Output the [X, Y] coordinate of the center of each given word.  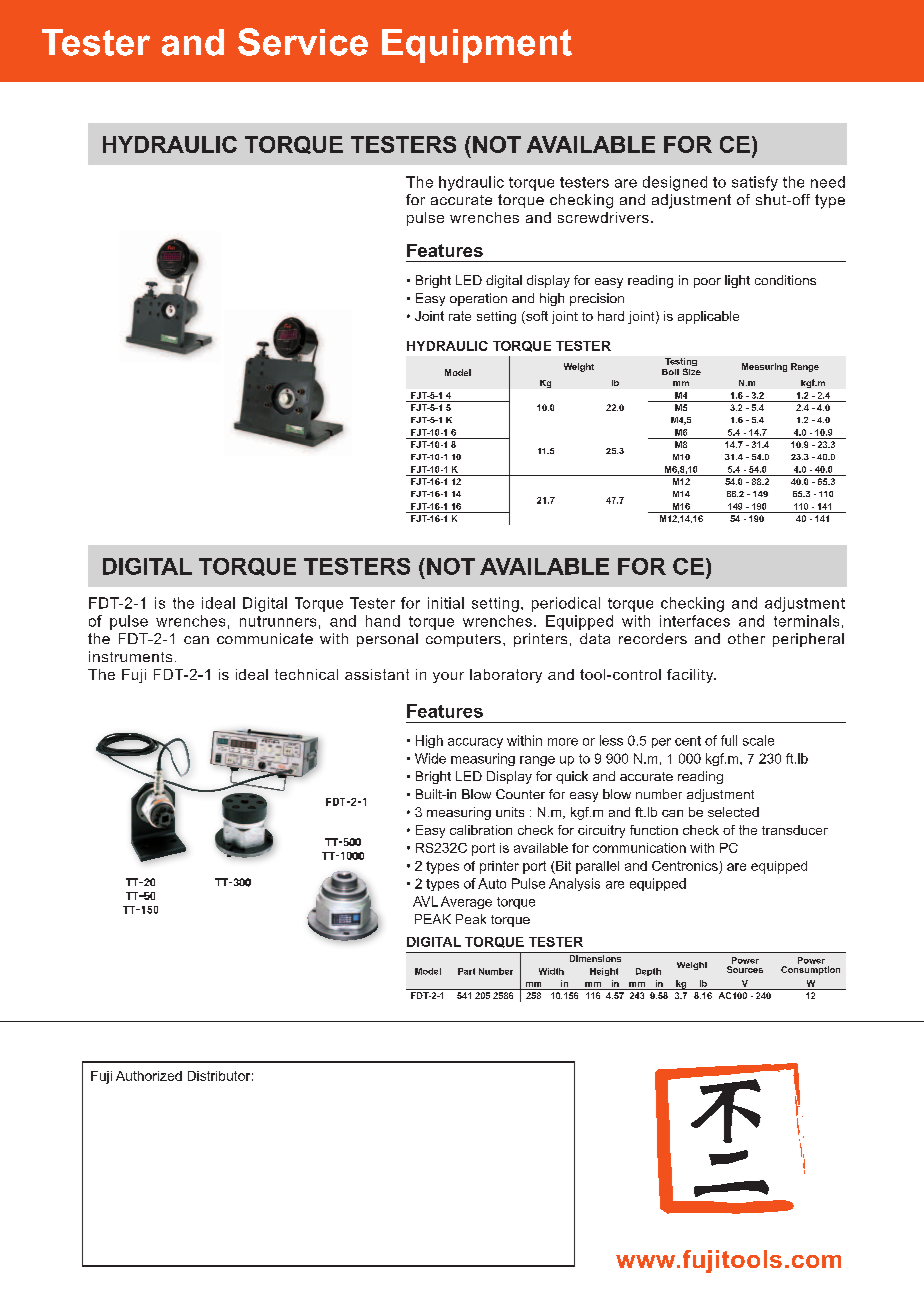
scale [758, 740]
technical [306, 674]
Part [466, 971]
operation [478, 299]
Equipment [477, 46]
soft [536, 317]
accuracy [475, 743]
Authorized [149, 1076]
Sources [745, 969]
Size [692, 371]
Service [303, 42]
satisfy [755, 183]
